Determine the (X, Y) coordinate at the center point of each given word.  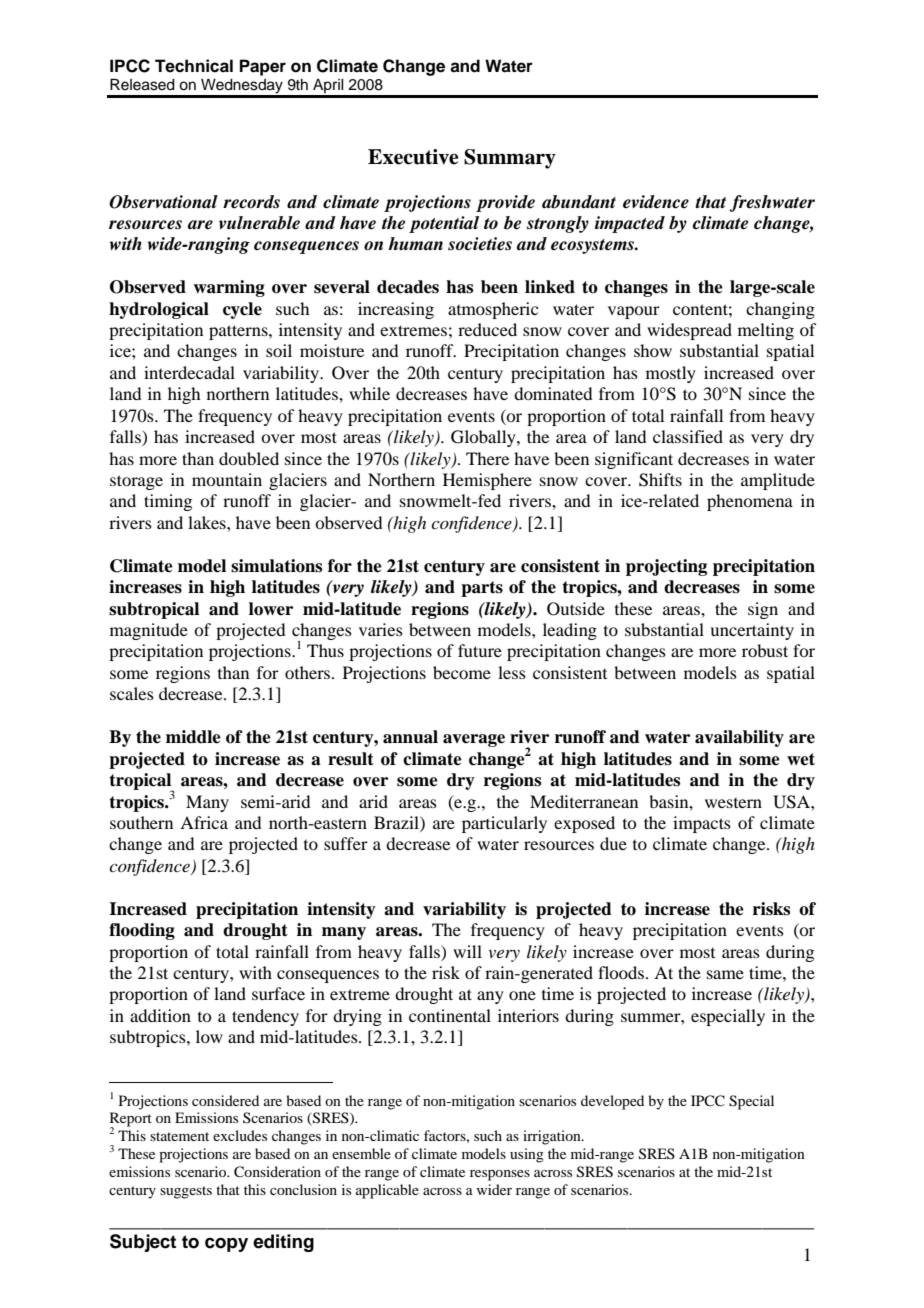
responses (500, 1175)
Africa (204, 822)
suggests (186, 1192)
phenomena (750, 502)
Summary (510, 159)
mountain (227, 479)
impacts (702, 824)
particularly (504, 824)
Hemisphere (487, 481)
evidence (656, 202)
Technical (194, 66)
